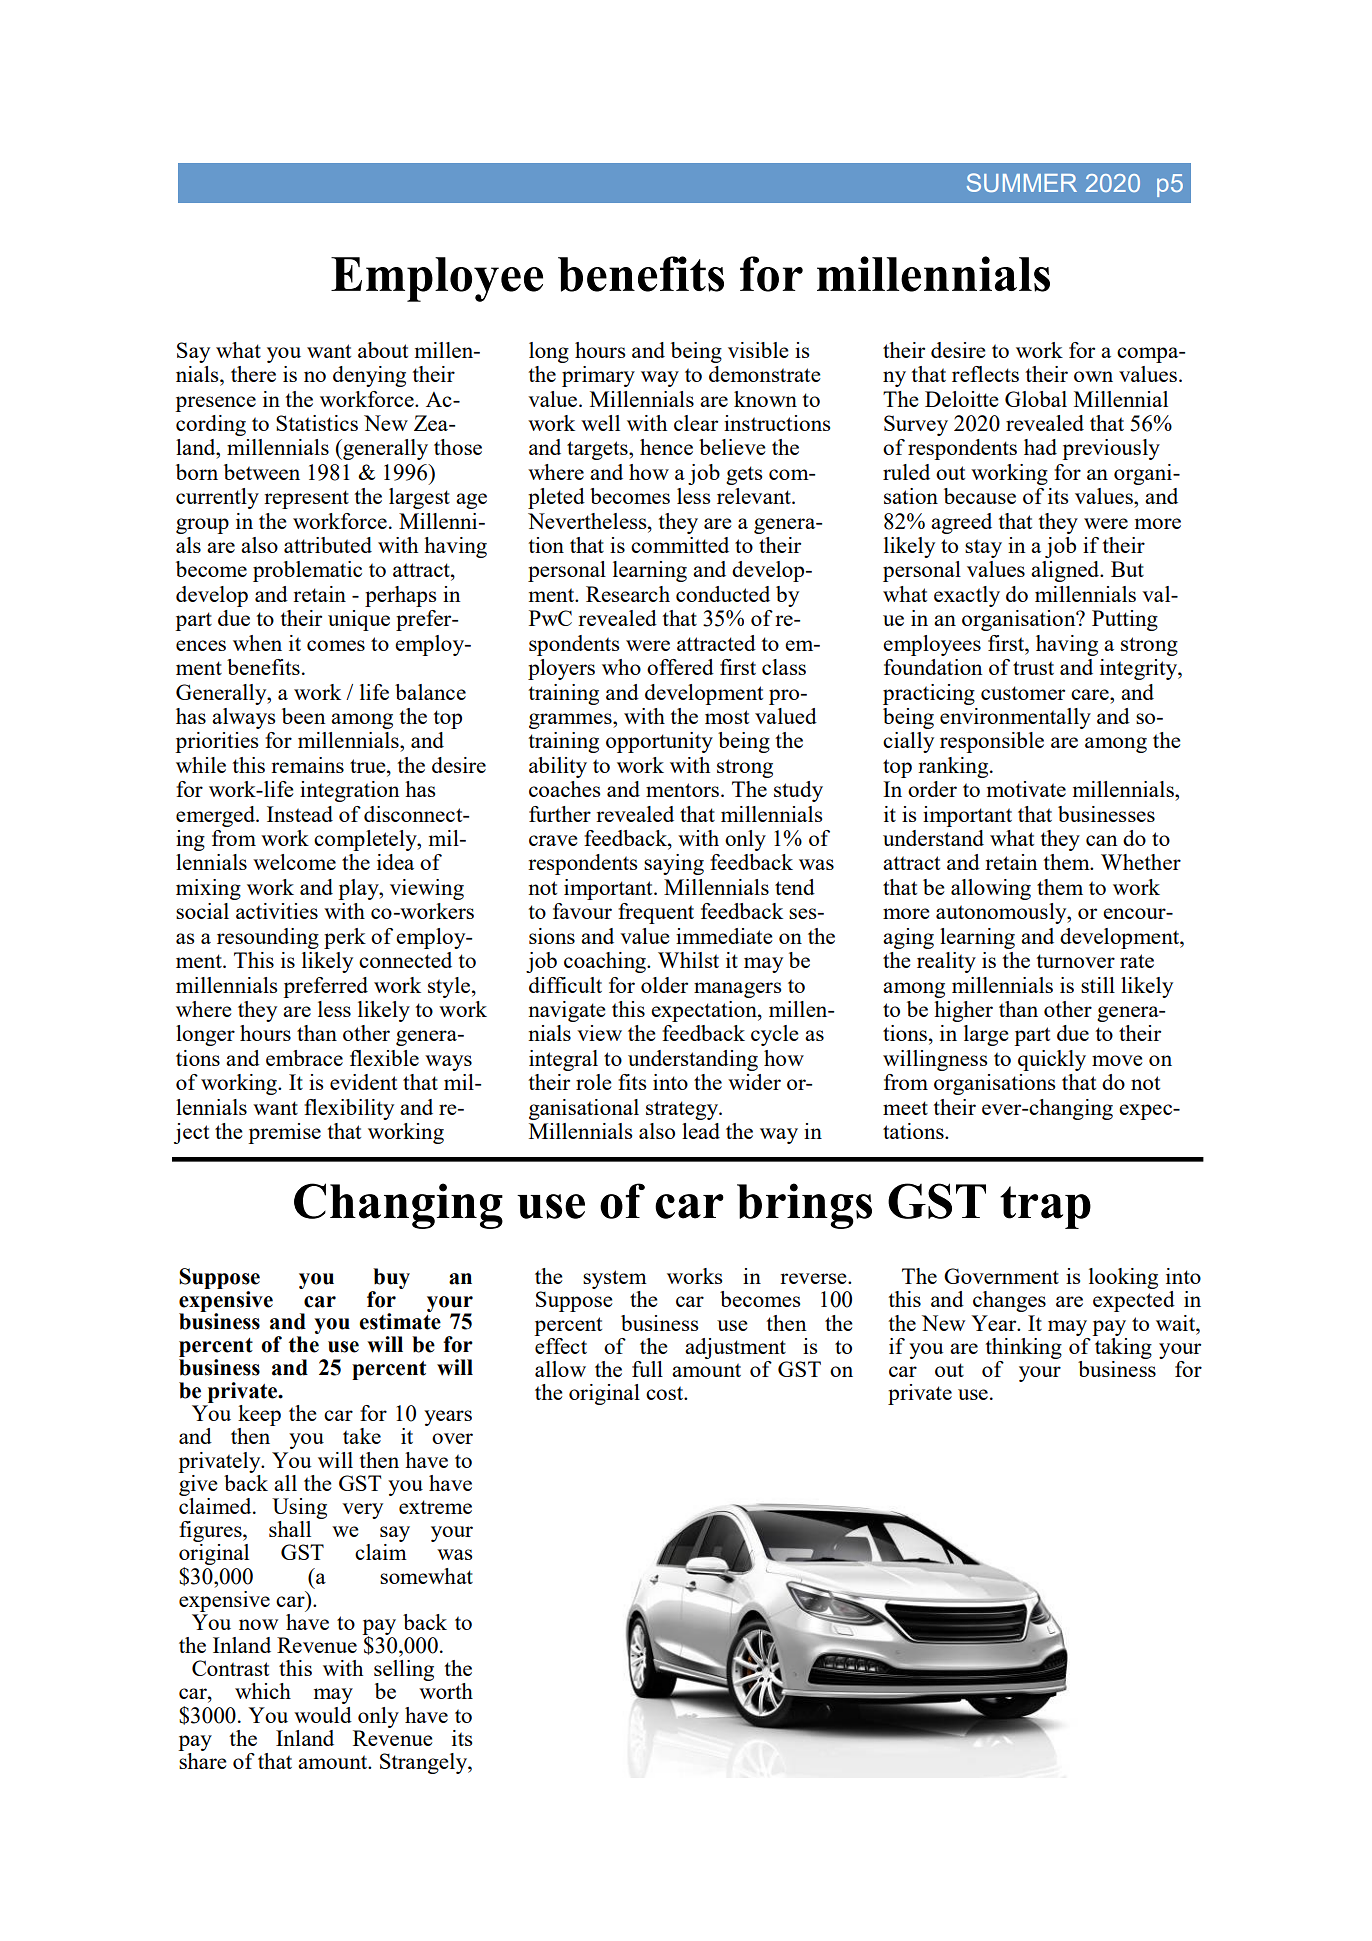  Describe the element at coordinates (1022, 182) in the screenshot. I see `SUMMER` at that location.
